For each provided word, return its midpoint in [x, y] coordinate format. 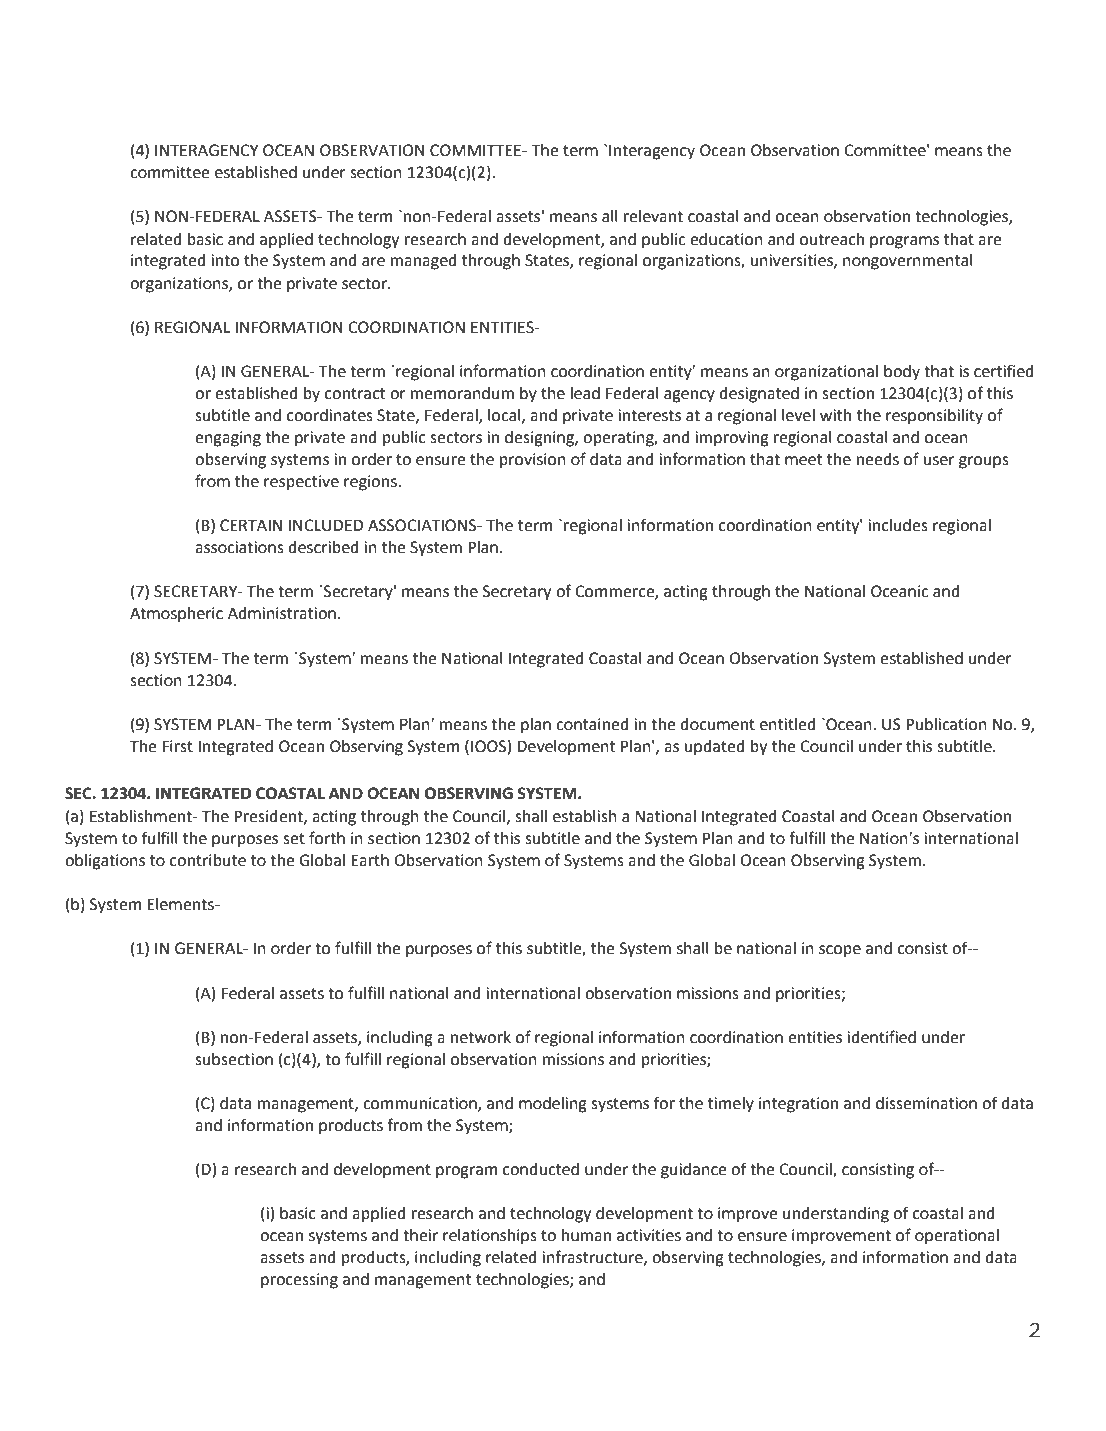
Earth [370, 860]
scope [840, 951]
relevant [653, 216]
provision [533, 461]
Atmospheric [176, 615]
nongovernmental [908, 262]
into [225, 260]
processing [299, 1281]
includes [898, 525]
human [586, 1235]
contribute [208, 860]
